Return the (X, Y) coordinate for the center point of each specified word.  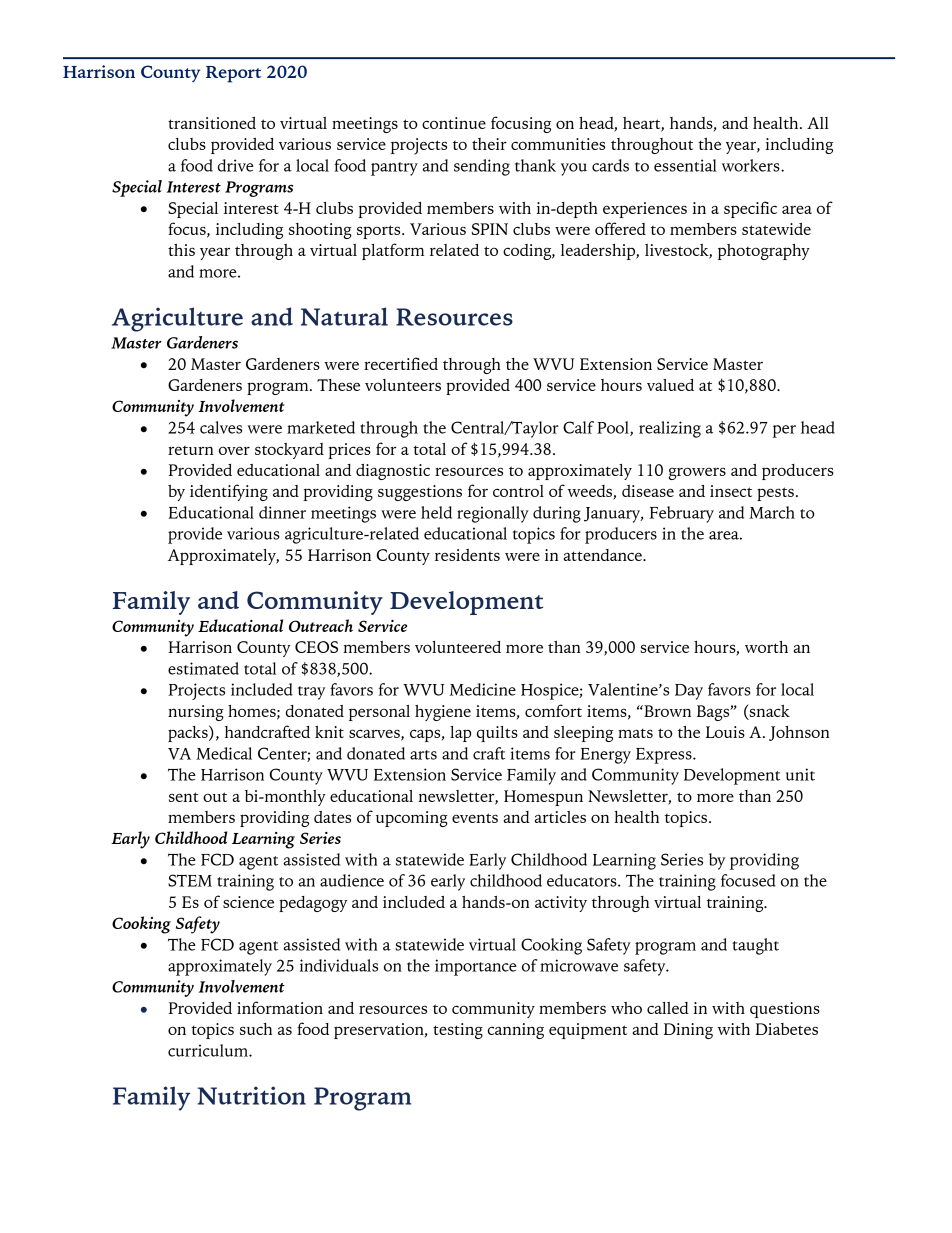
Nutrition (252, 1095)
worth (766, 647)
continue (454, 123)
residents (467, 555)
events (475, 818)
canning (516, 1031)
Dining (688, 1031)
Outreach (321, 625)
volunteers (403, 385)
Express (665, 756)
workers (752, 165)
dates (332, 817)
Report (233, 74)
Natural (344, 316)
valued (670, 385)
